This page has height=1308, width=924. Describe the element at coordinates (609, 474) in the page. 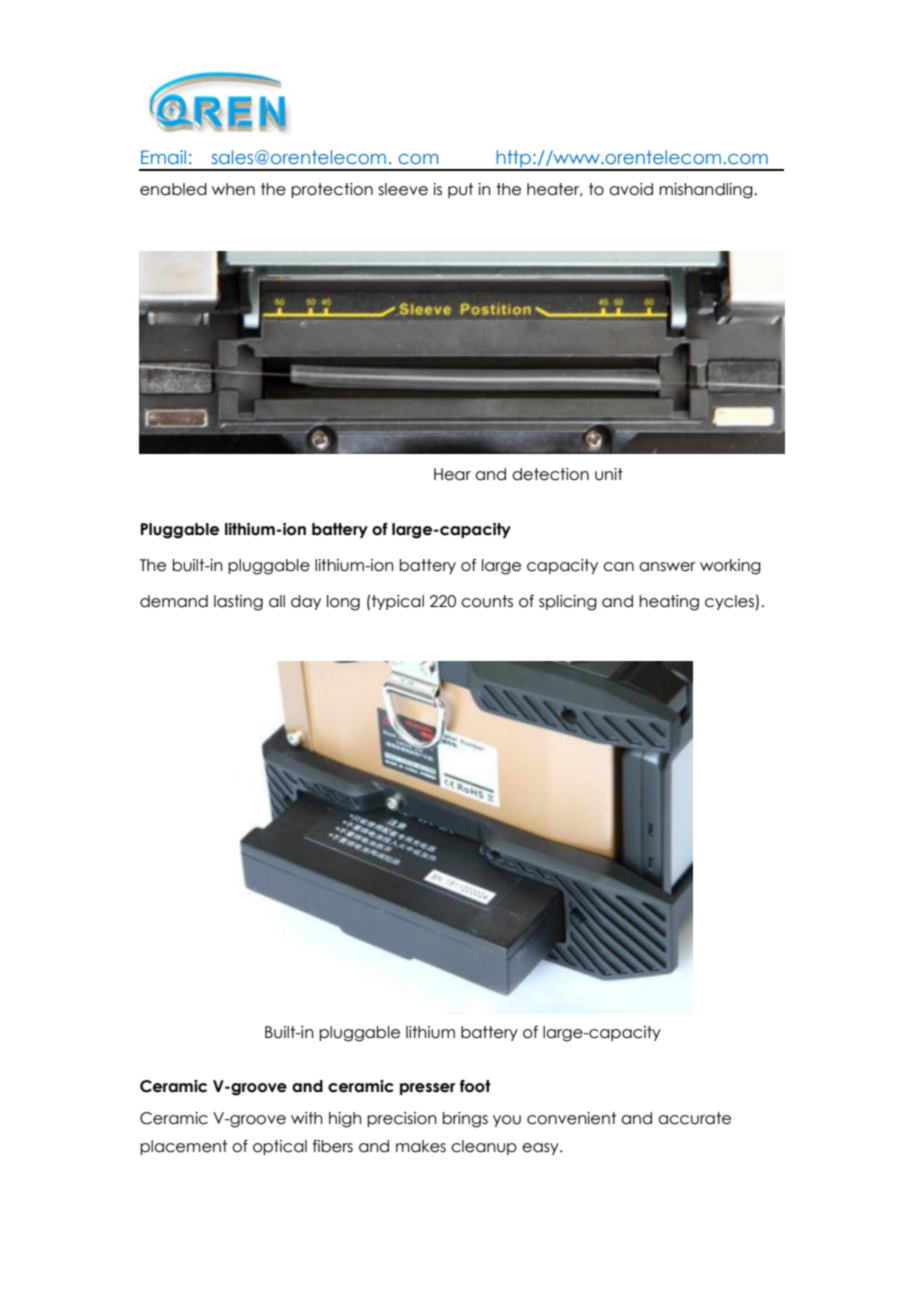

I see `unit` at that location.
